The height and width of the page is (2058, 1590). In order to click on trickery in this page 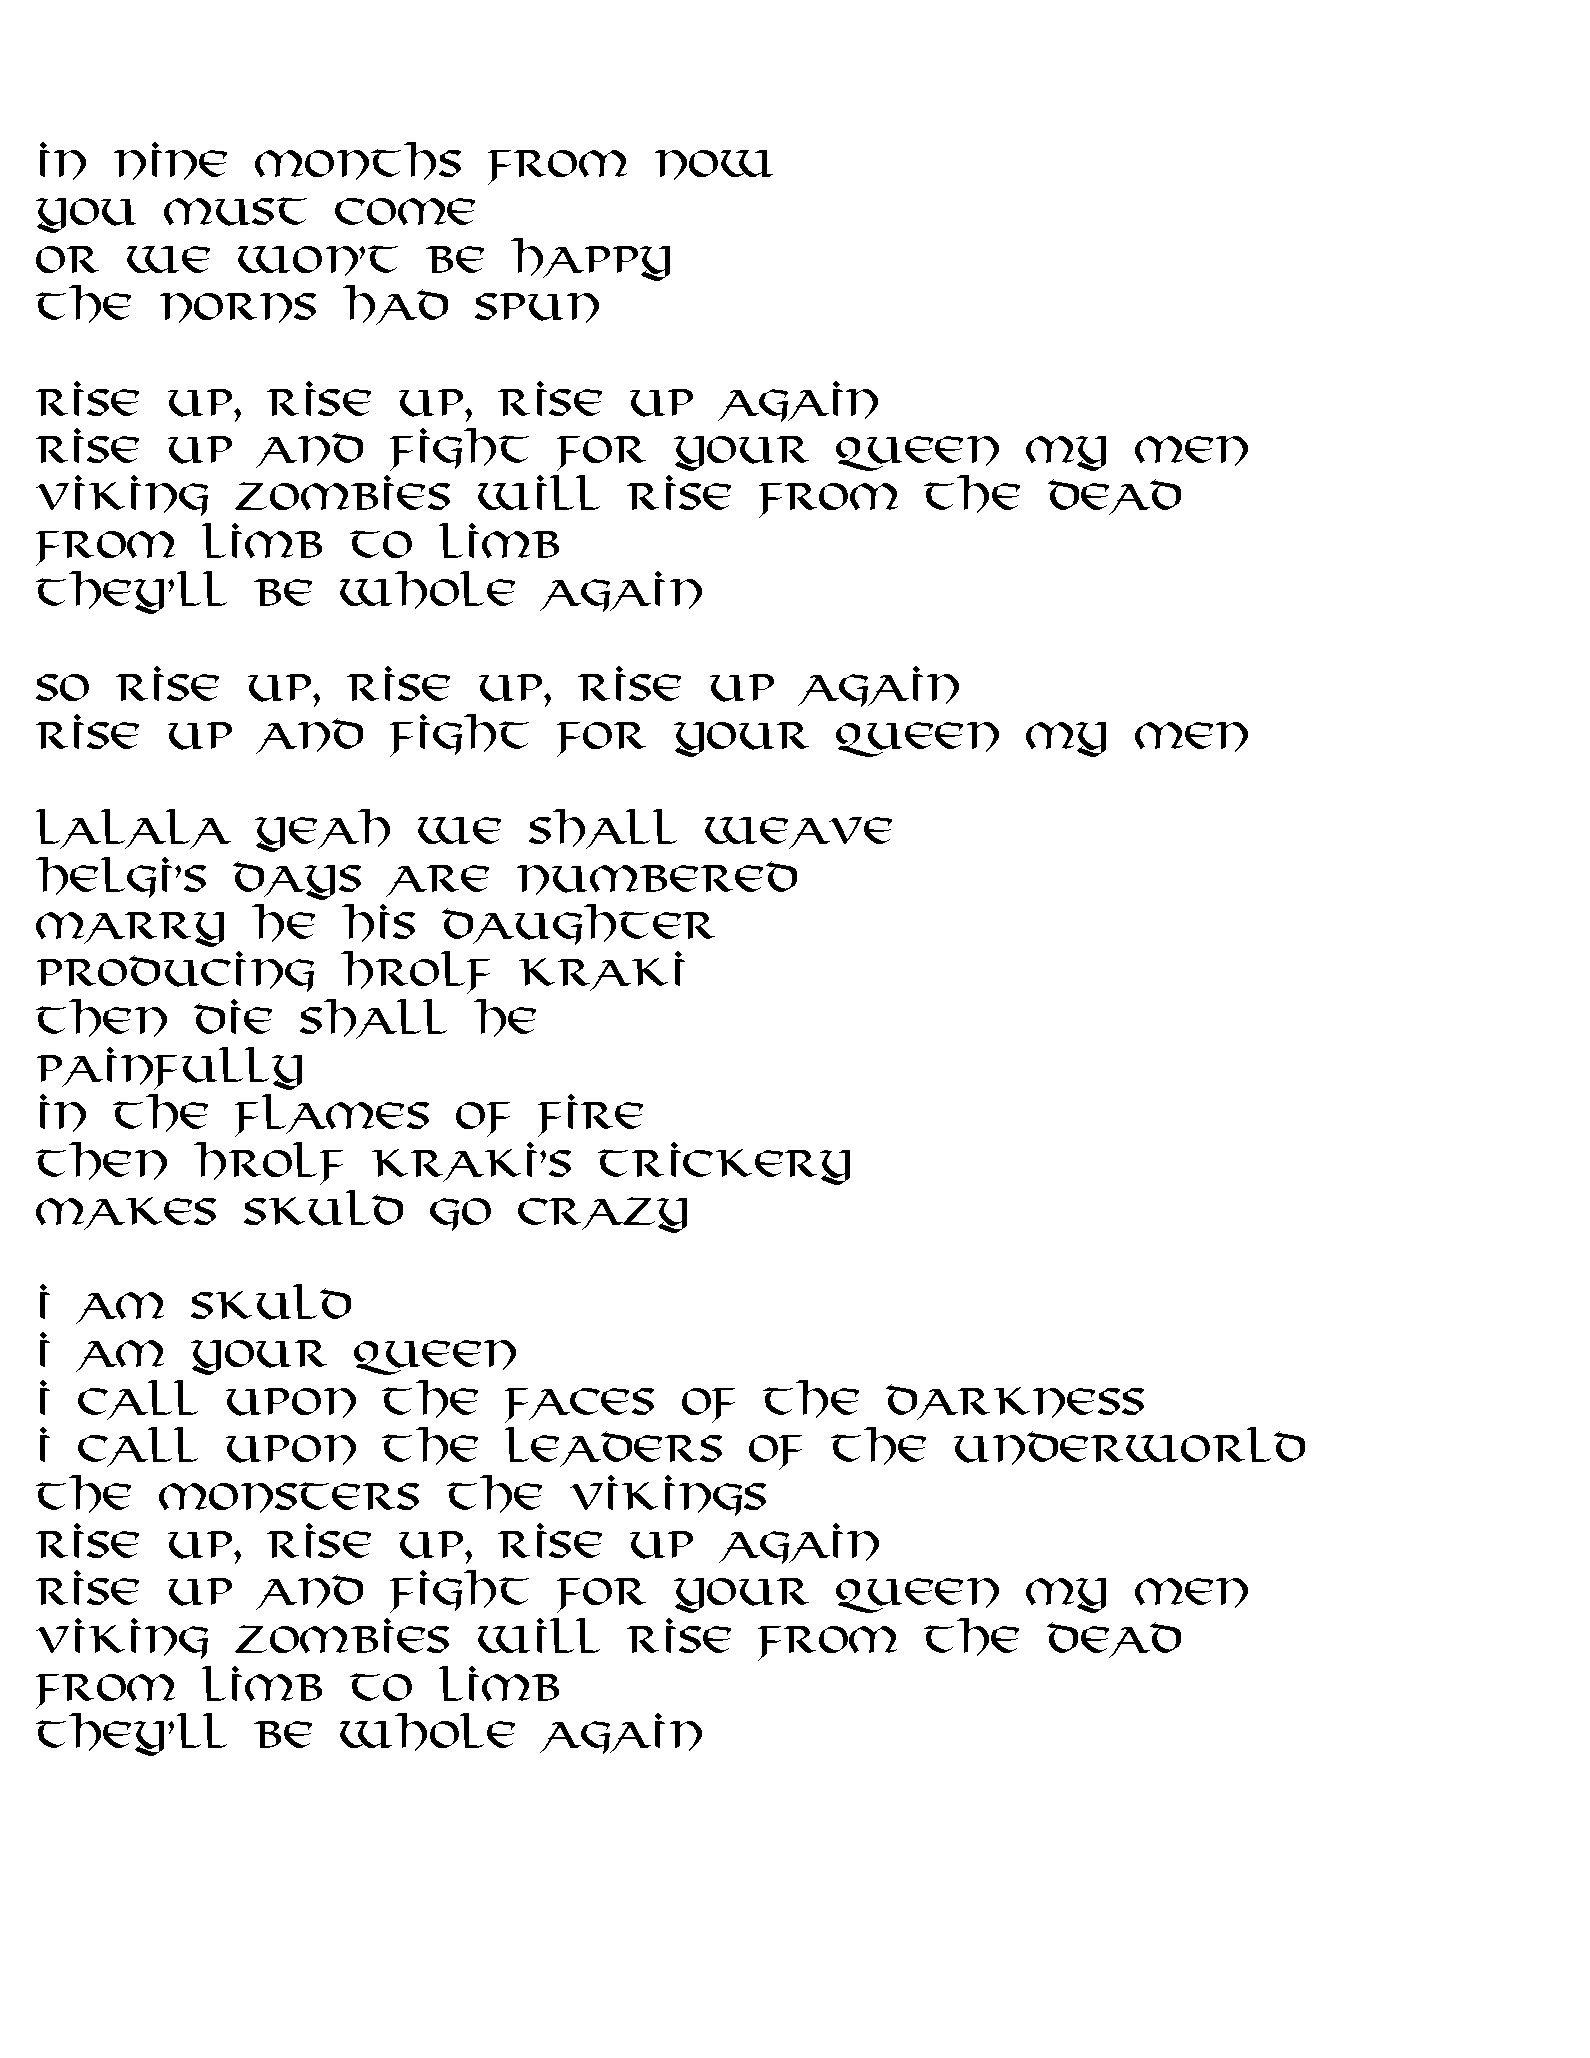, I will do `click(724, 1163)`.
